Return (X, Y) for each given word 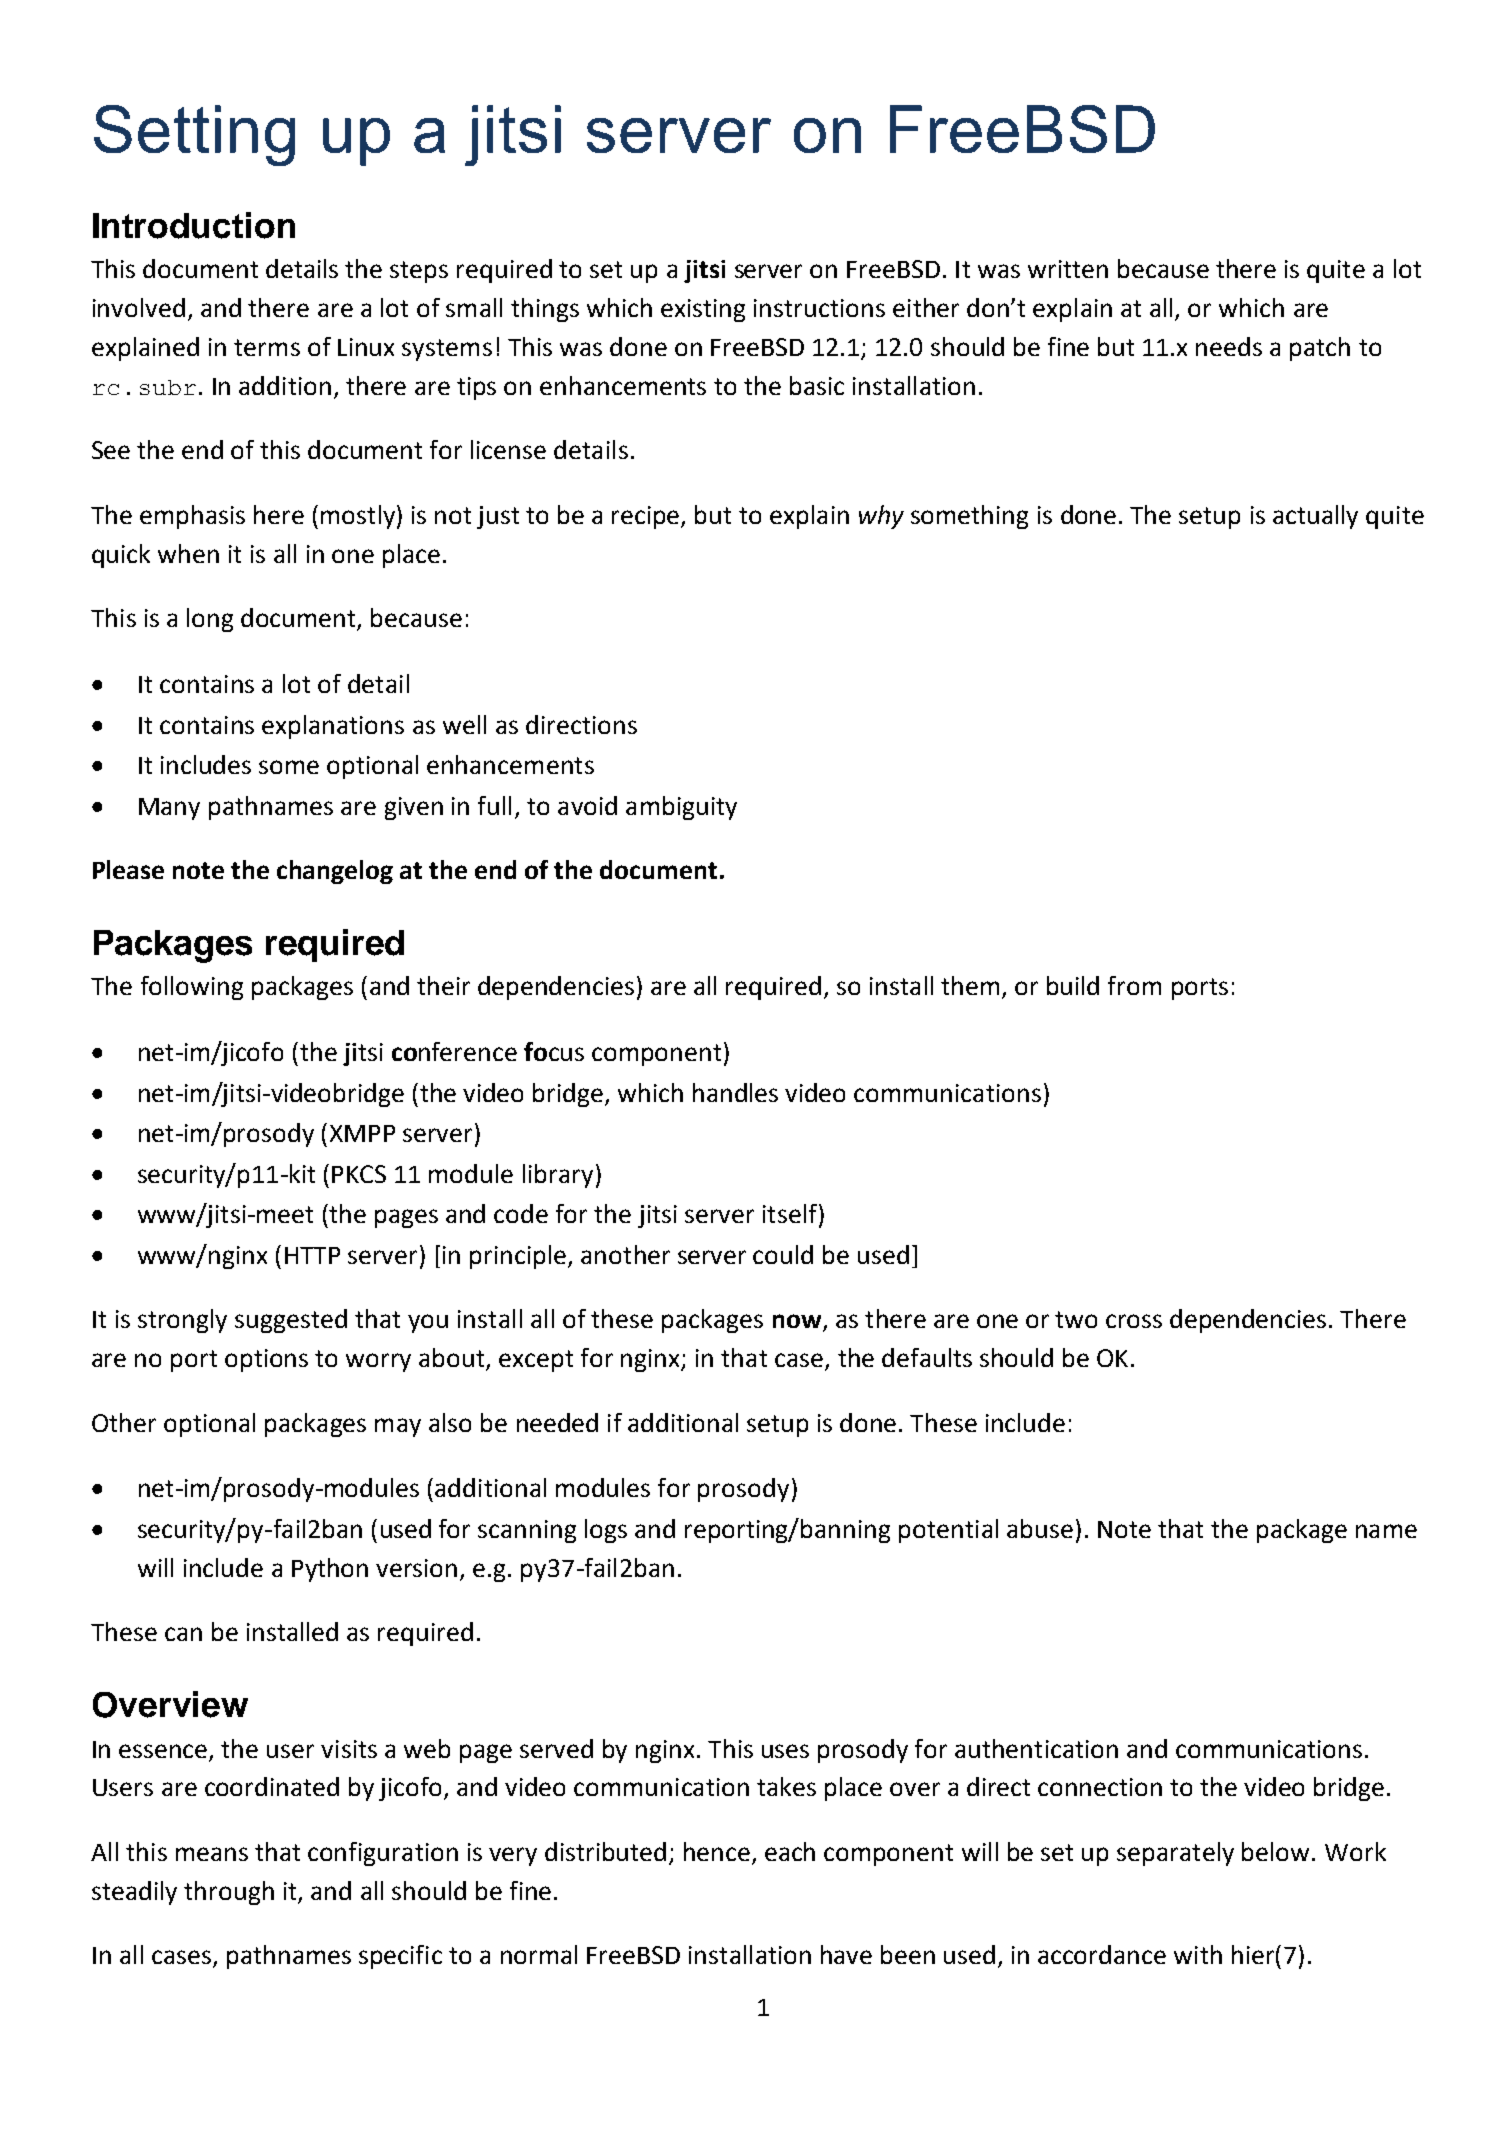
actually (1315, 517)
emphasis (192, 517)
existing (703, 310)
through (229, 1893)
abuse (1040, 1528)
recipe (647, 517)
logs (606, 1531)
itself (790, 1213)
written (1068, 269)
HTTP (312, 1255)
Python (330, 1570)
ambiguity (681, 808)
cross (1134, 1321)
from (1134, 985)
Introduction (194, 225)
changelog (335, 872)
